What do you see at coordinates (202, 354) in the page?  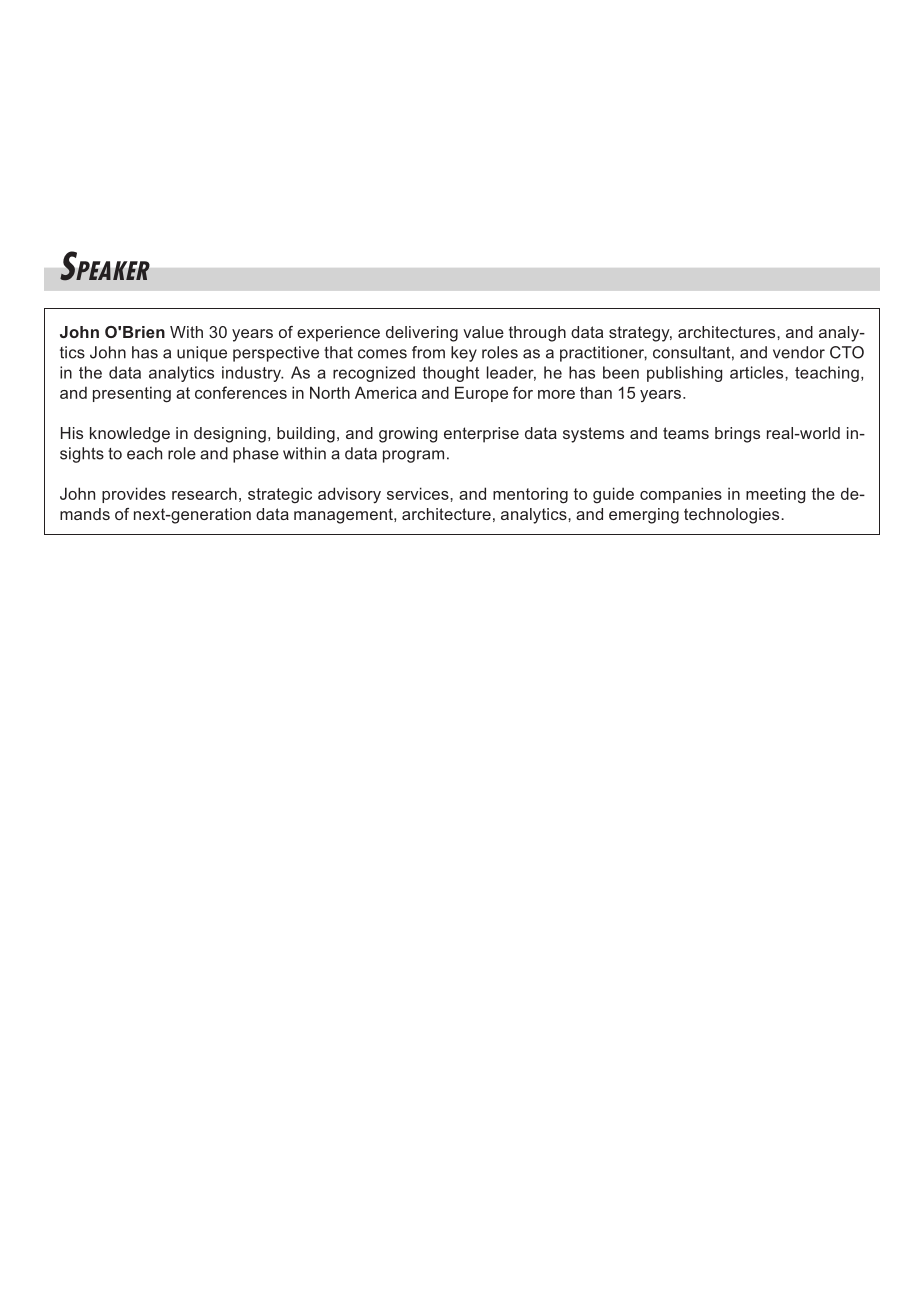 I see `unique` at bounding box center [202, 354].
